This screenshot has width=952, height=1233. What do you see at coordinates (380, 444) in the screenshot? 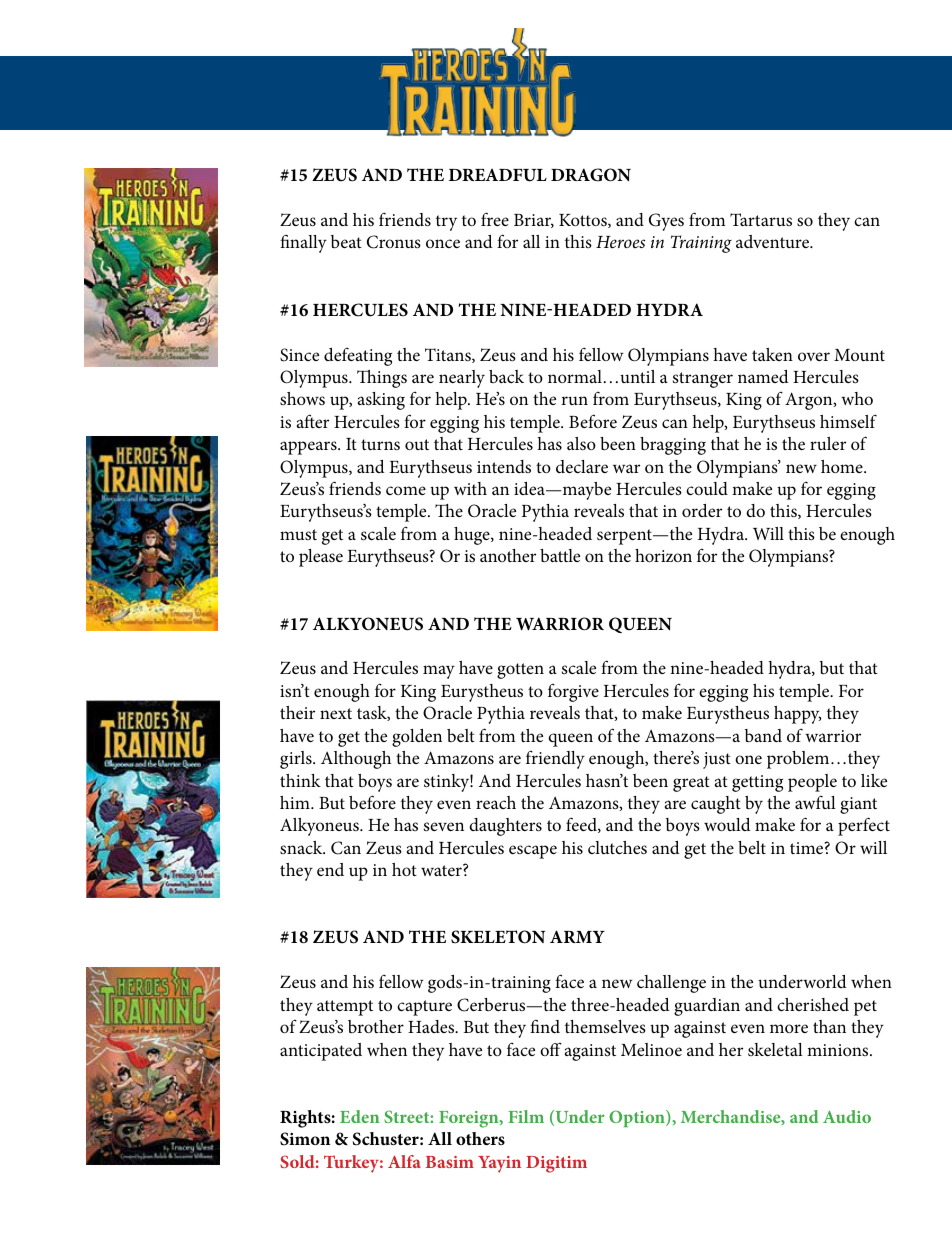
I see `turns` at bounding box center [380, 444].
